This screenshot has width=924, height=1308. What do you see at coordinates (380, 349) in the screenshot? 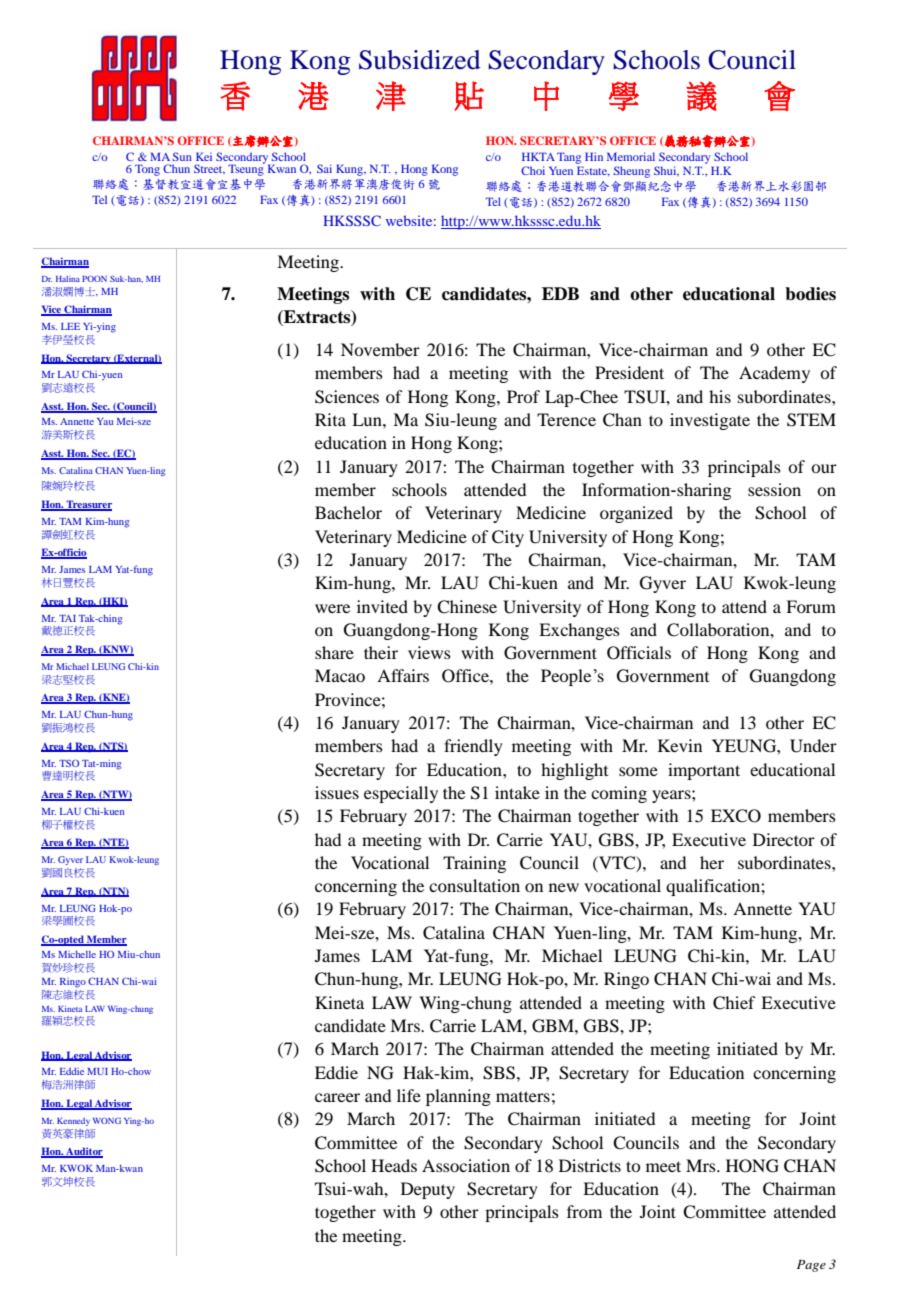
I see `November` at bounding box center [380, 349].
